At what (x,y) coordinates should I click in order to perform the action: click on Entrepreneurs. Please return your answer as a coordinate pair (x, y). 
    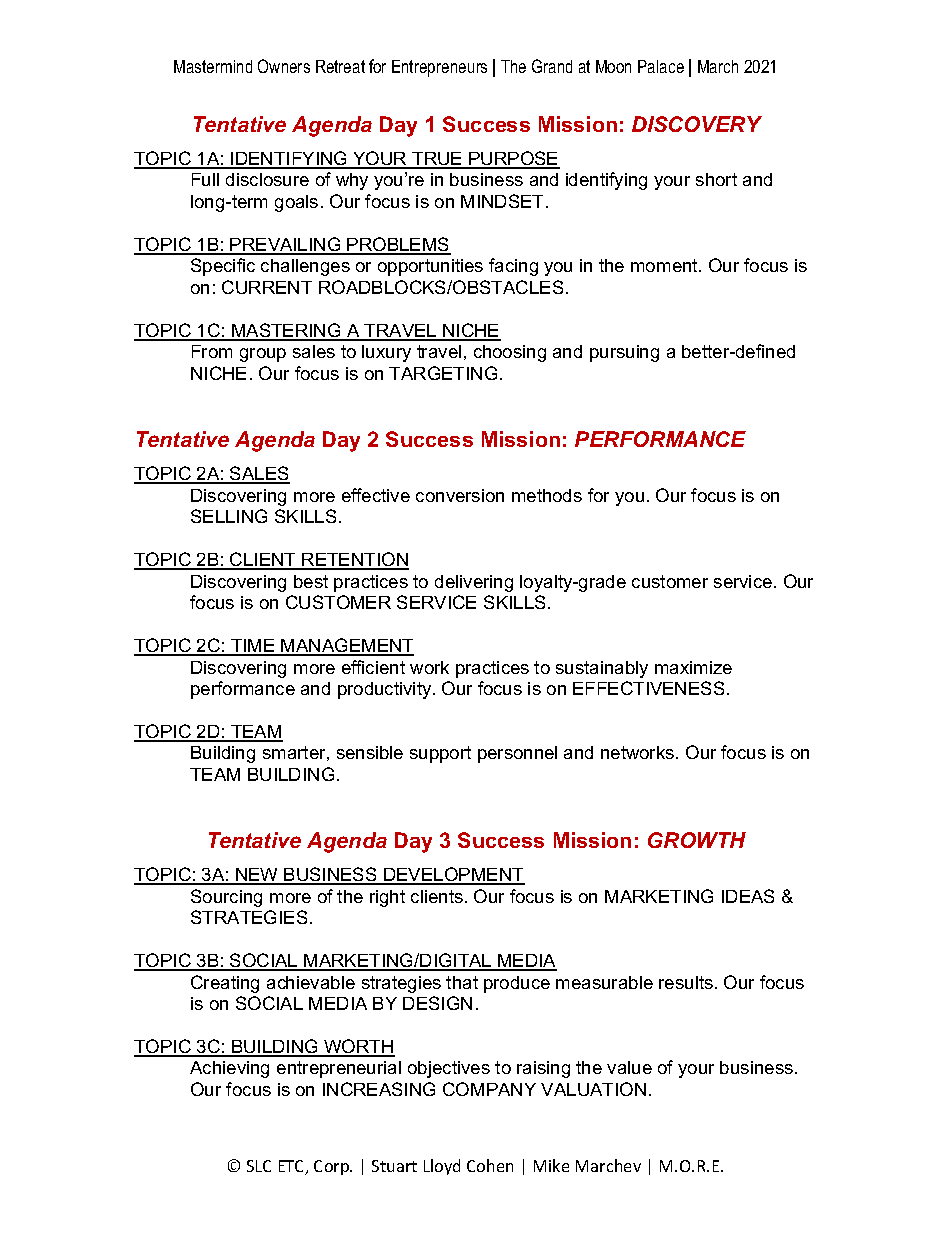
    Looking at the image, I should click on (439, 68).
